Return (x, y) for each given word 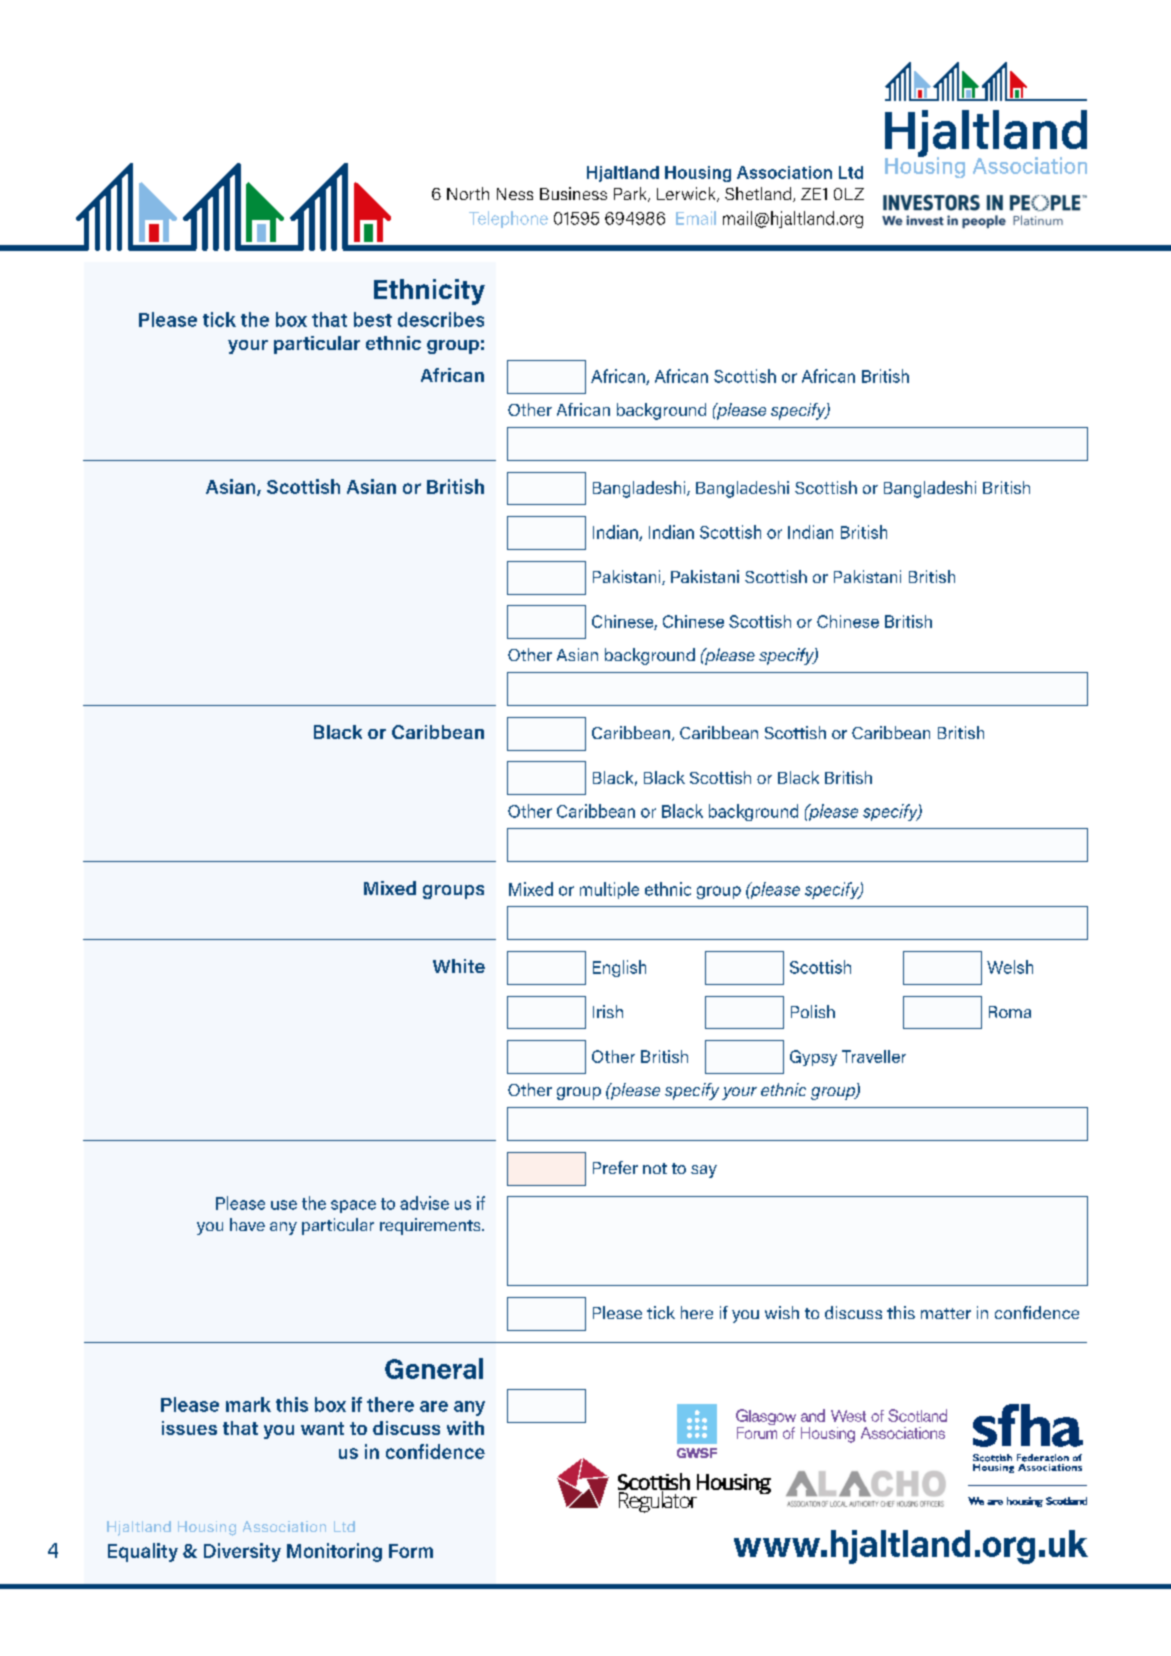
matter (946, 1313)
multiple (609, 890)
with (465, 1428)
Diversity (242, 1552)
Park (631, 194)
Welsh (1010, 967)
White (459, 966)
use (284, 1205)
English (619, 968)
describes (441, 319)
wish (782, 1312)
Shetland (759, 194)
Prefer (615, 1167)
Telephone (508, 219)
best (373, 319)
